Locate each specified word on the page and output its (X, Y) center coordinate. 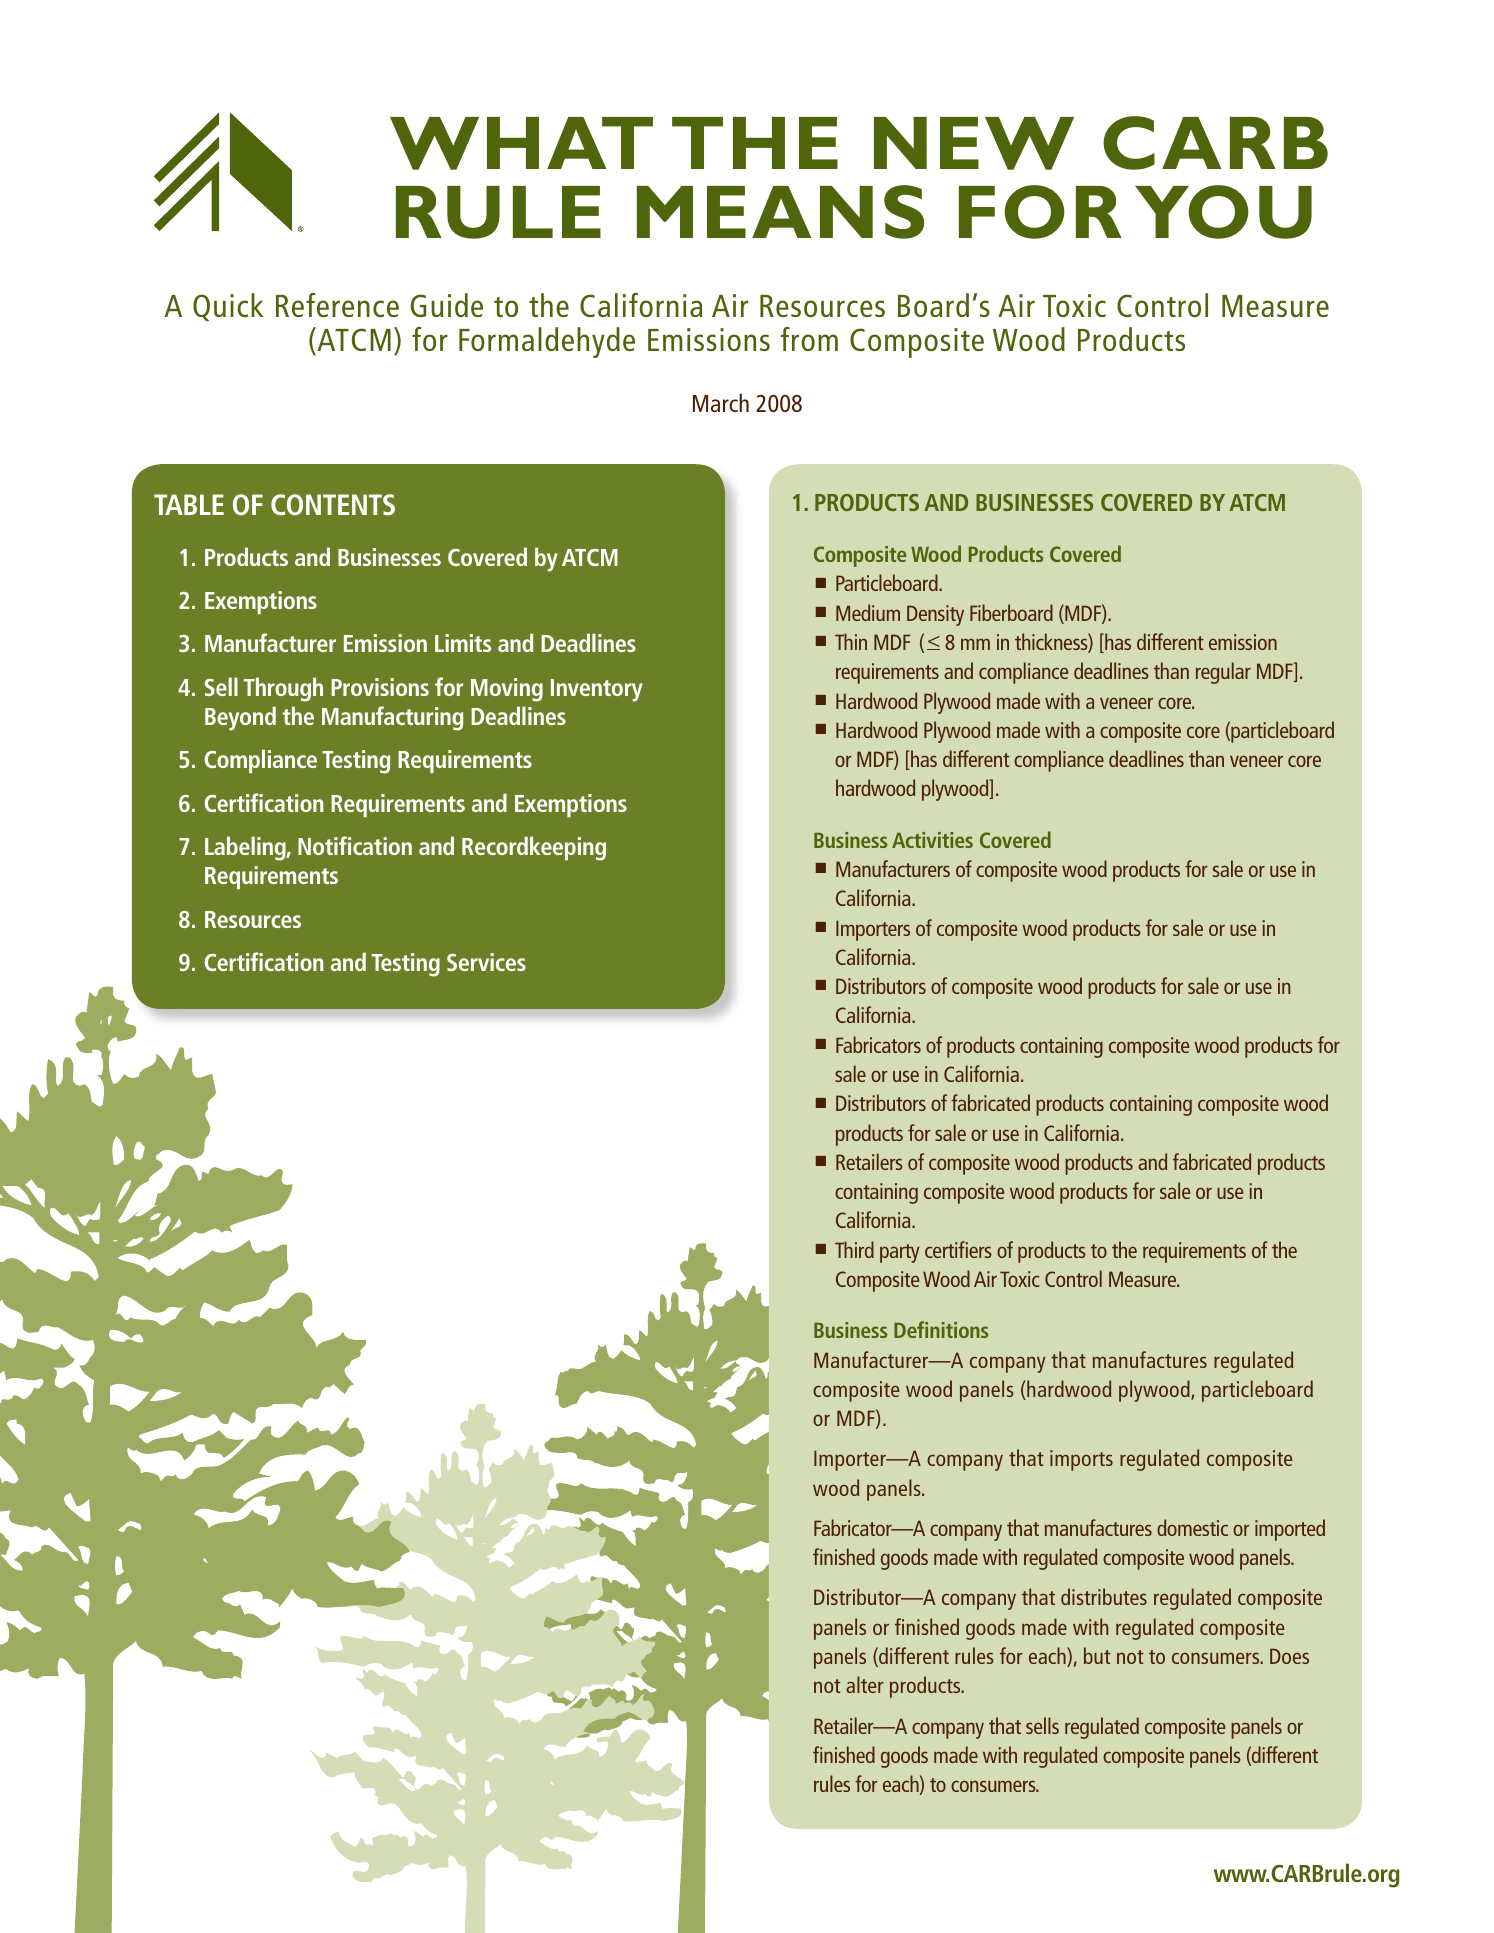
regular (1223, 673)
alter (865, 1684)
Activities (932, 840)
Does (1289, 1656)
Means (780, 212)
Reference (337, 305)
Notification (355, 845)
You (1223, 212)
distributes (1104, 1596)
